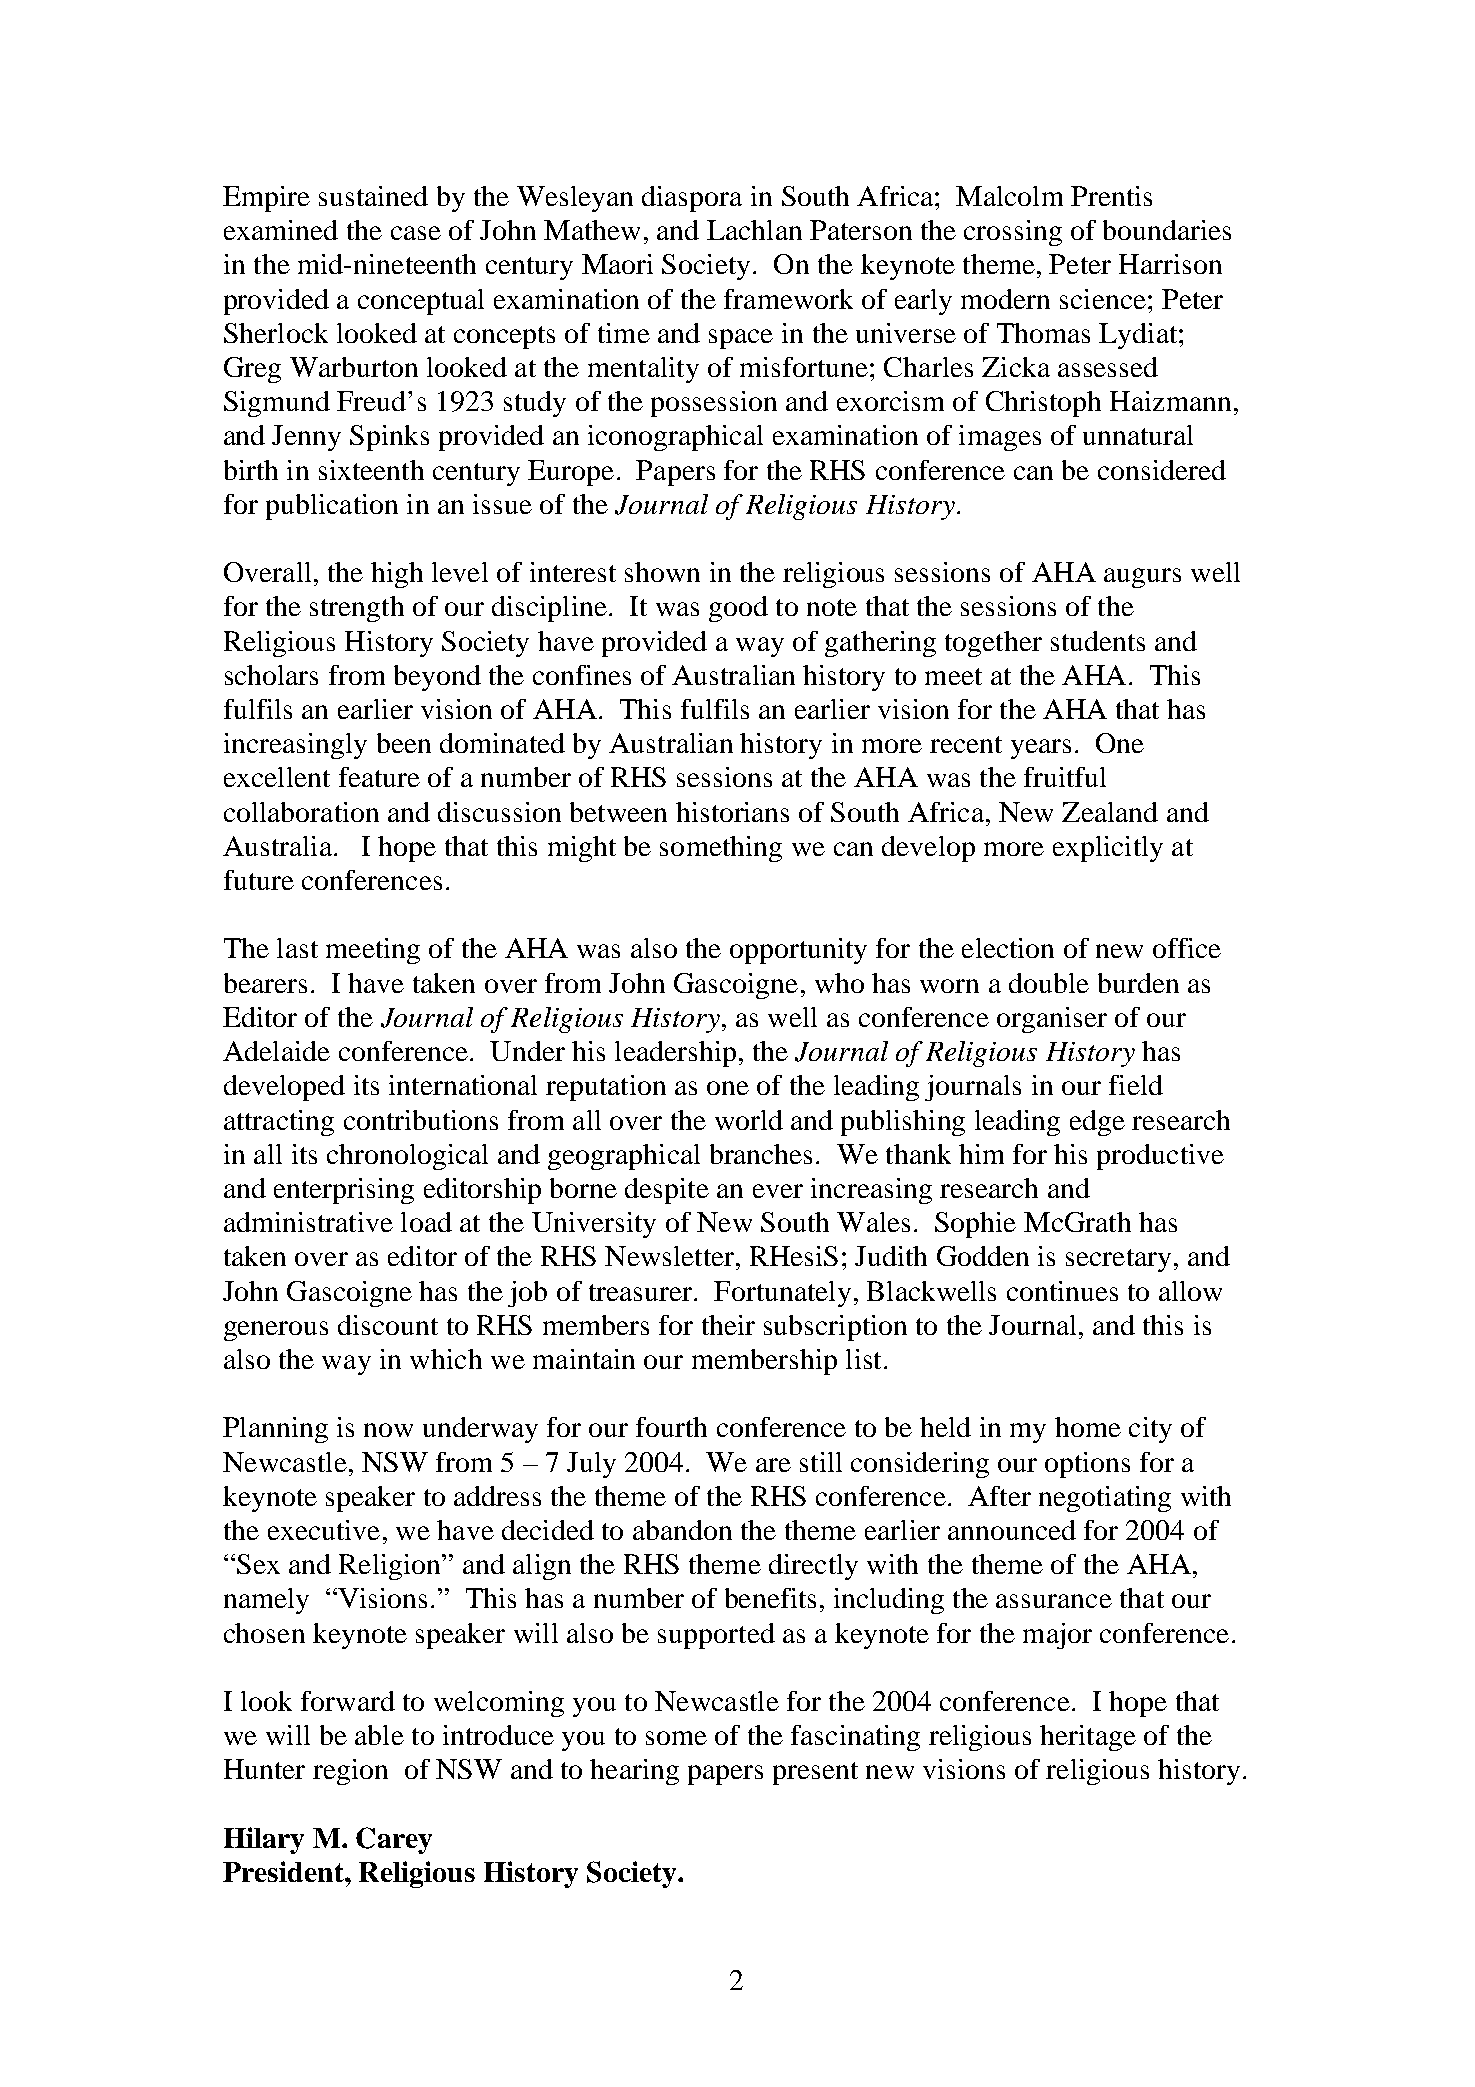  Describe the element at coordinates (394, 1840) in the screenshot. I see `Carey` at that location.
